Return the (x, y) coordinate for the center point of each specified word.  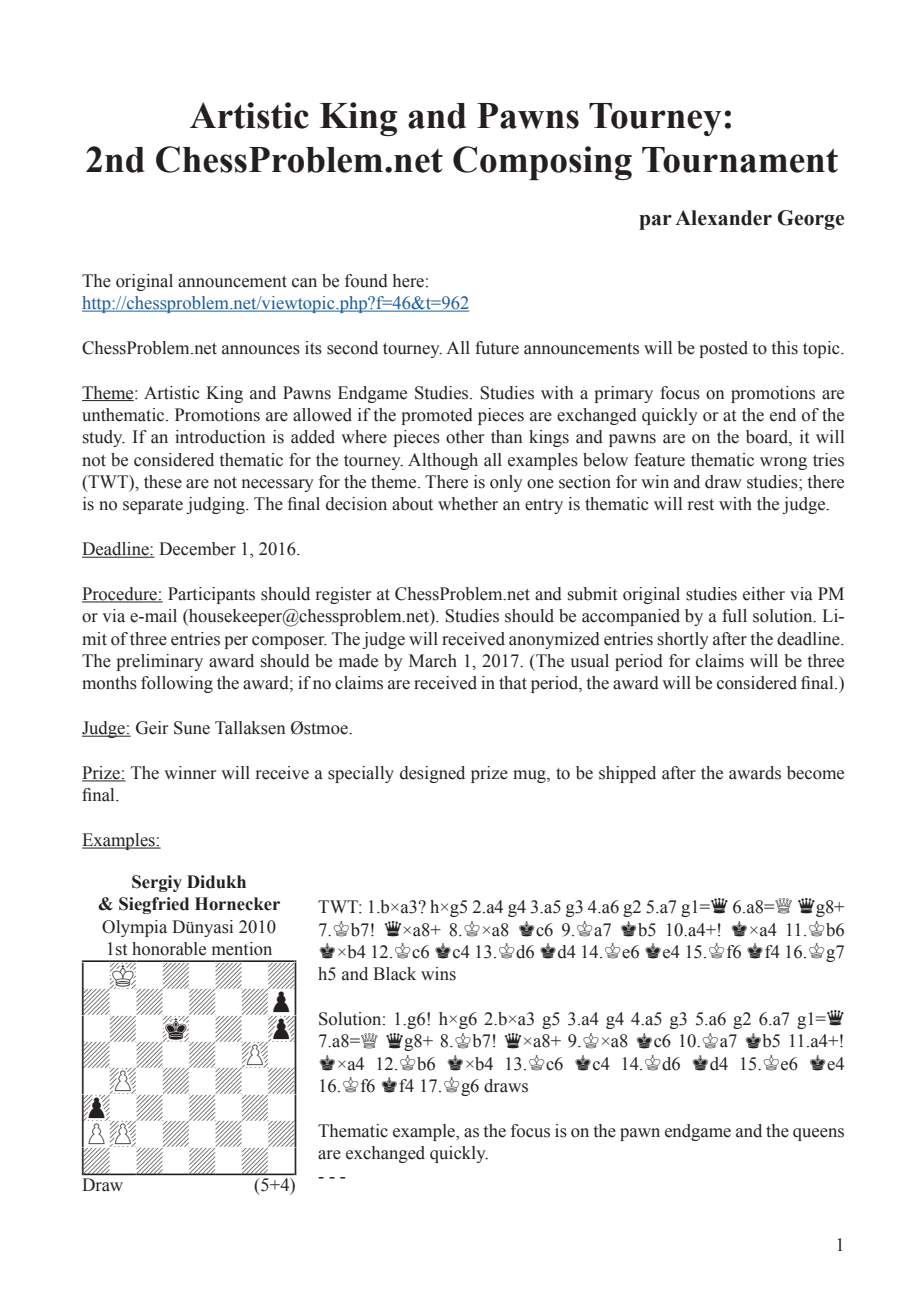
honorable (169, 949)
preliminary (159, 662)
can (304, 283)
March (433, 661)
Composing (542, 163)
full (734, 616)
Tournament (740, 160)
